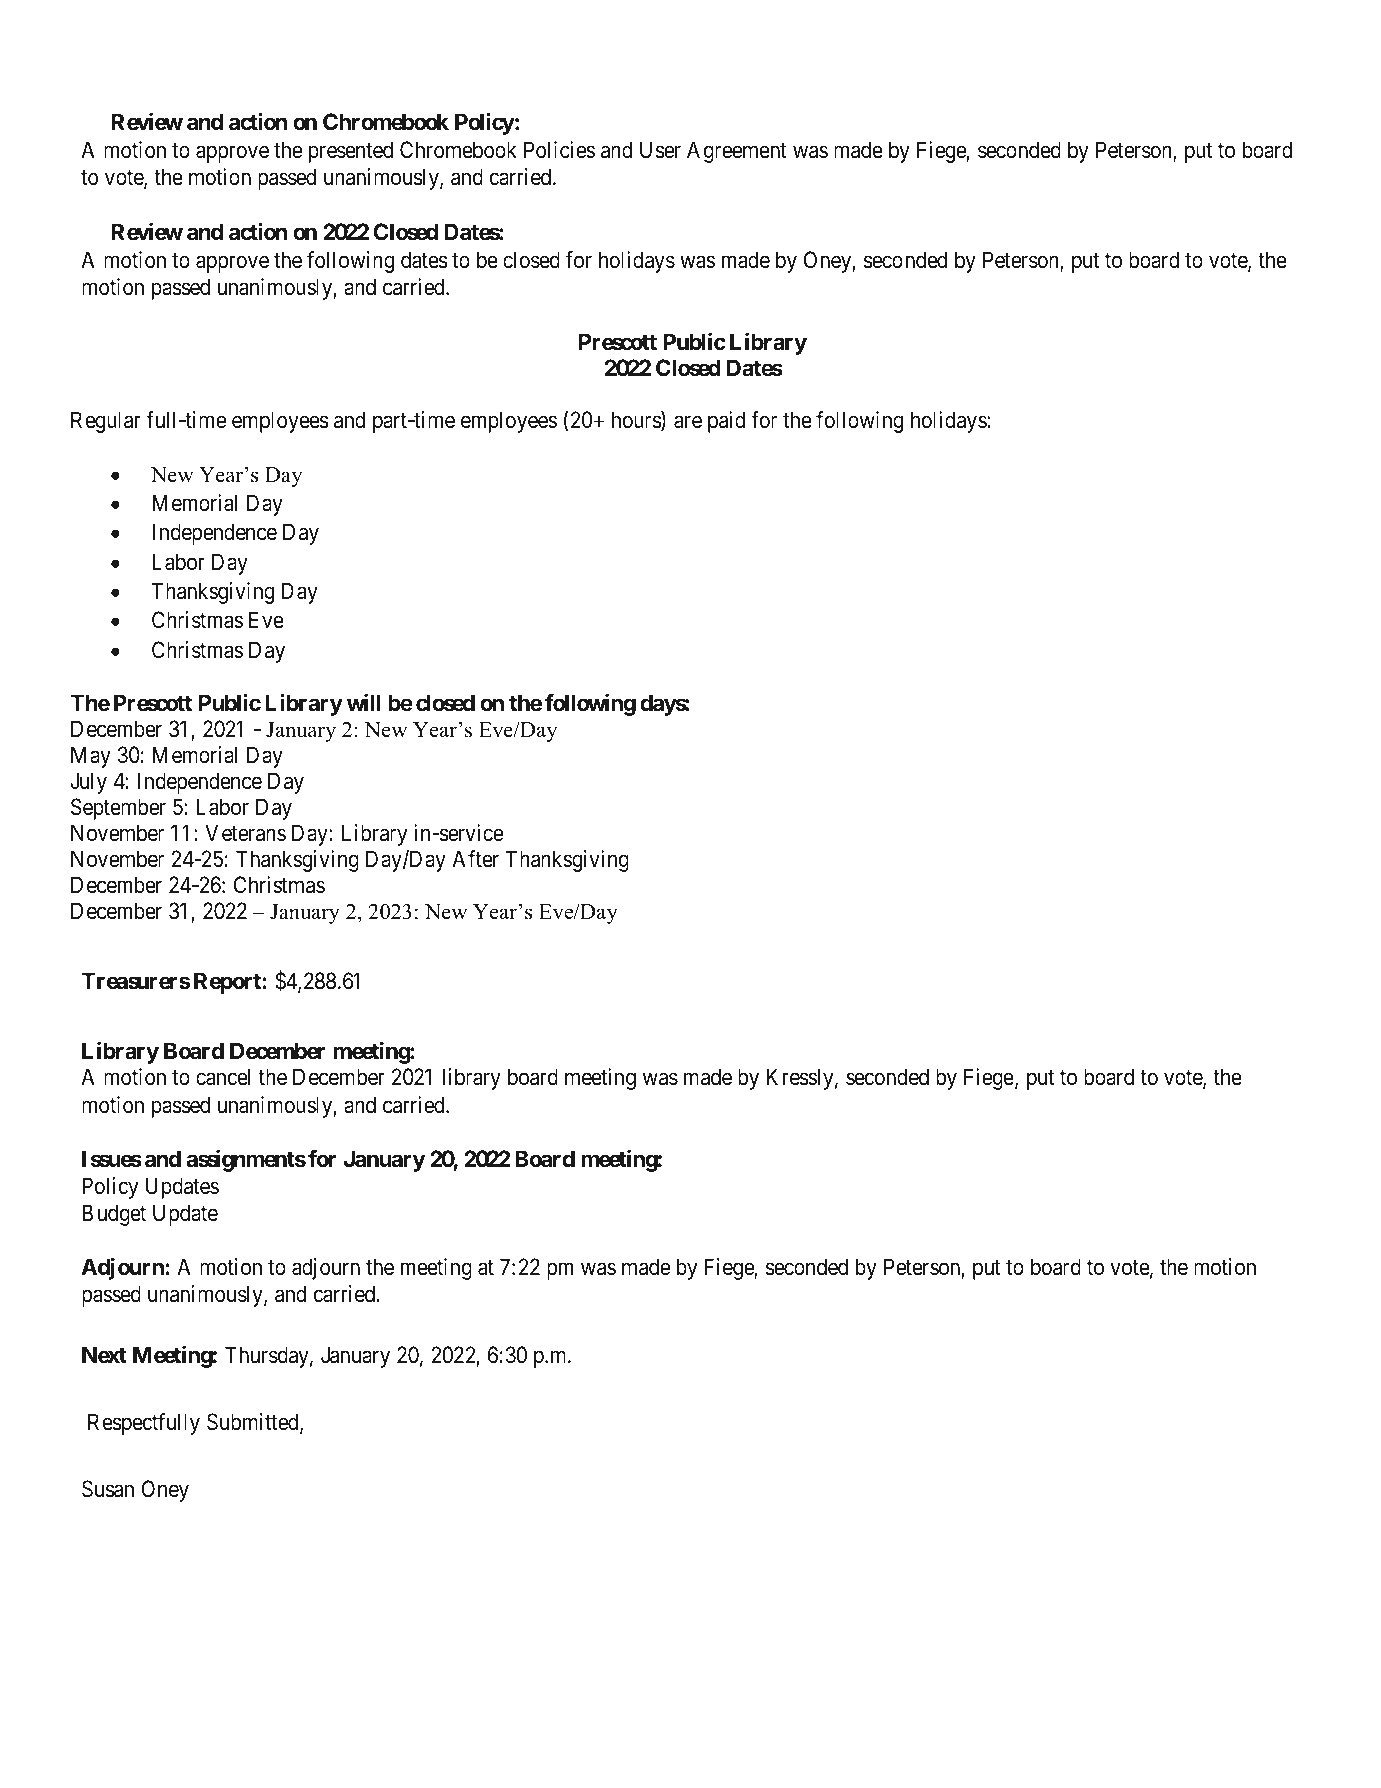  I want to click on Submitted, so click(254, 1423).
